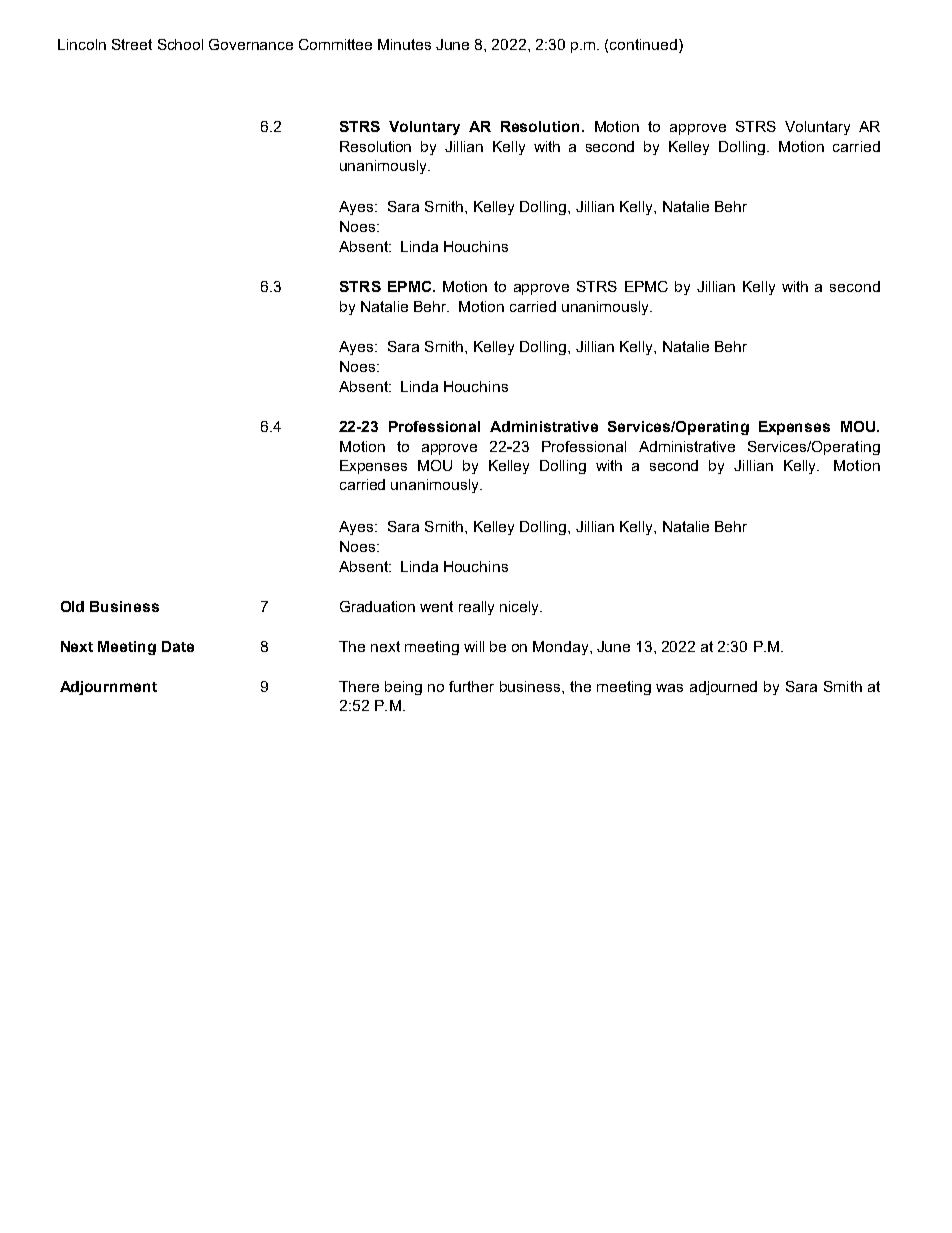 The height and width of the document is (1233, 952). I want to click on Governance, so click(251, 44).
